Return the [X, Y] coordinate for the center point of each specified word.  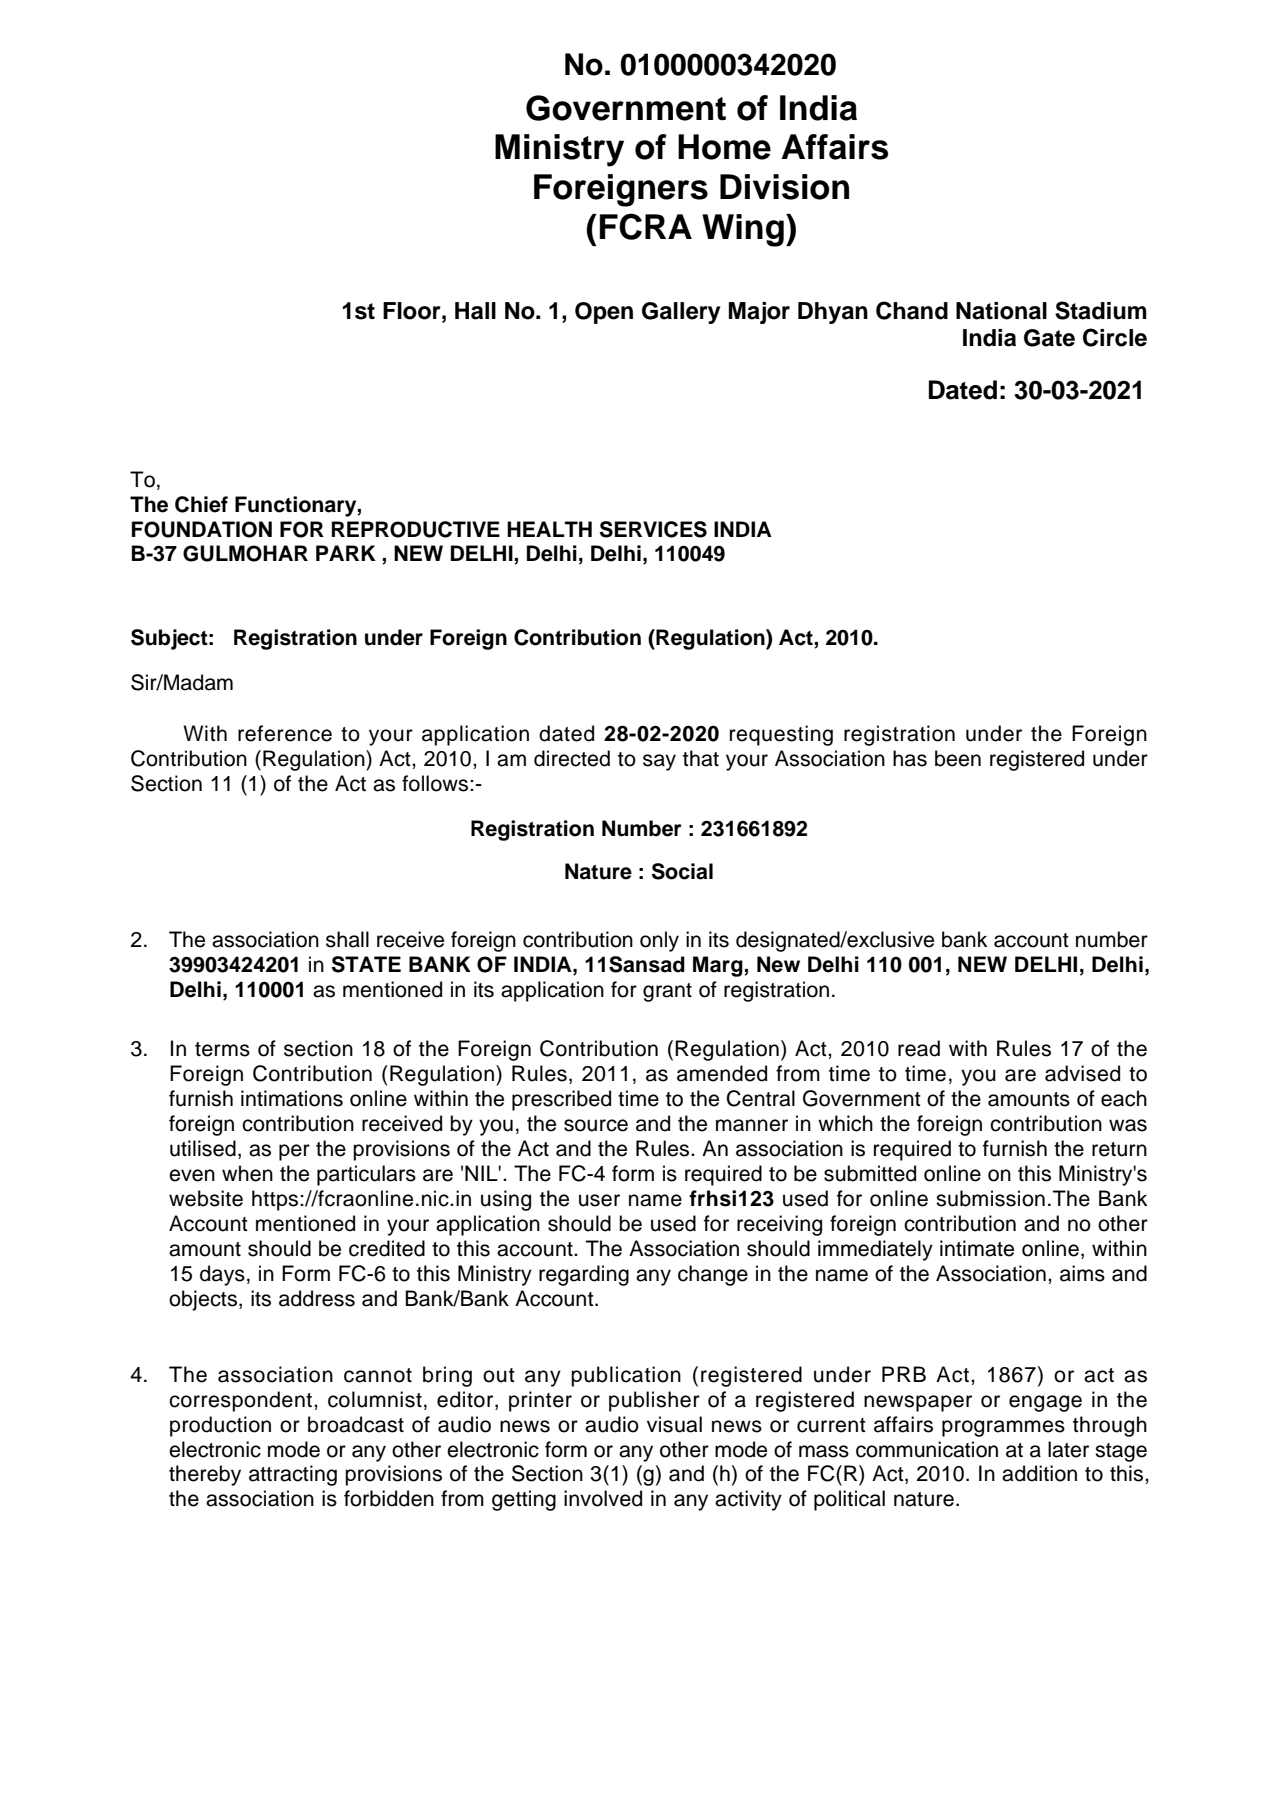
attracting [293, 1475]
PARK [346, 553]
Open [604, 313]
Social [682, 871]
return [1119, 1149]
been [958, 758]
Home [724, 147]
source [596, 1125]
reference [285, 733]
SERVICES [653, 529]
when [247, 1173]
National [1001, 311]
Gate [1049, 338]
